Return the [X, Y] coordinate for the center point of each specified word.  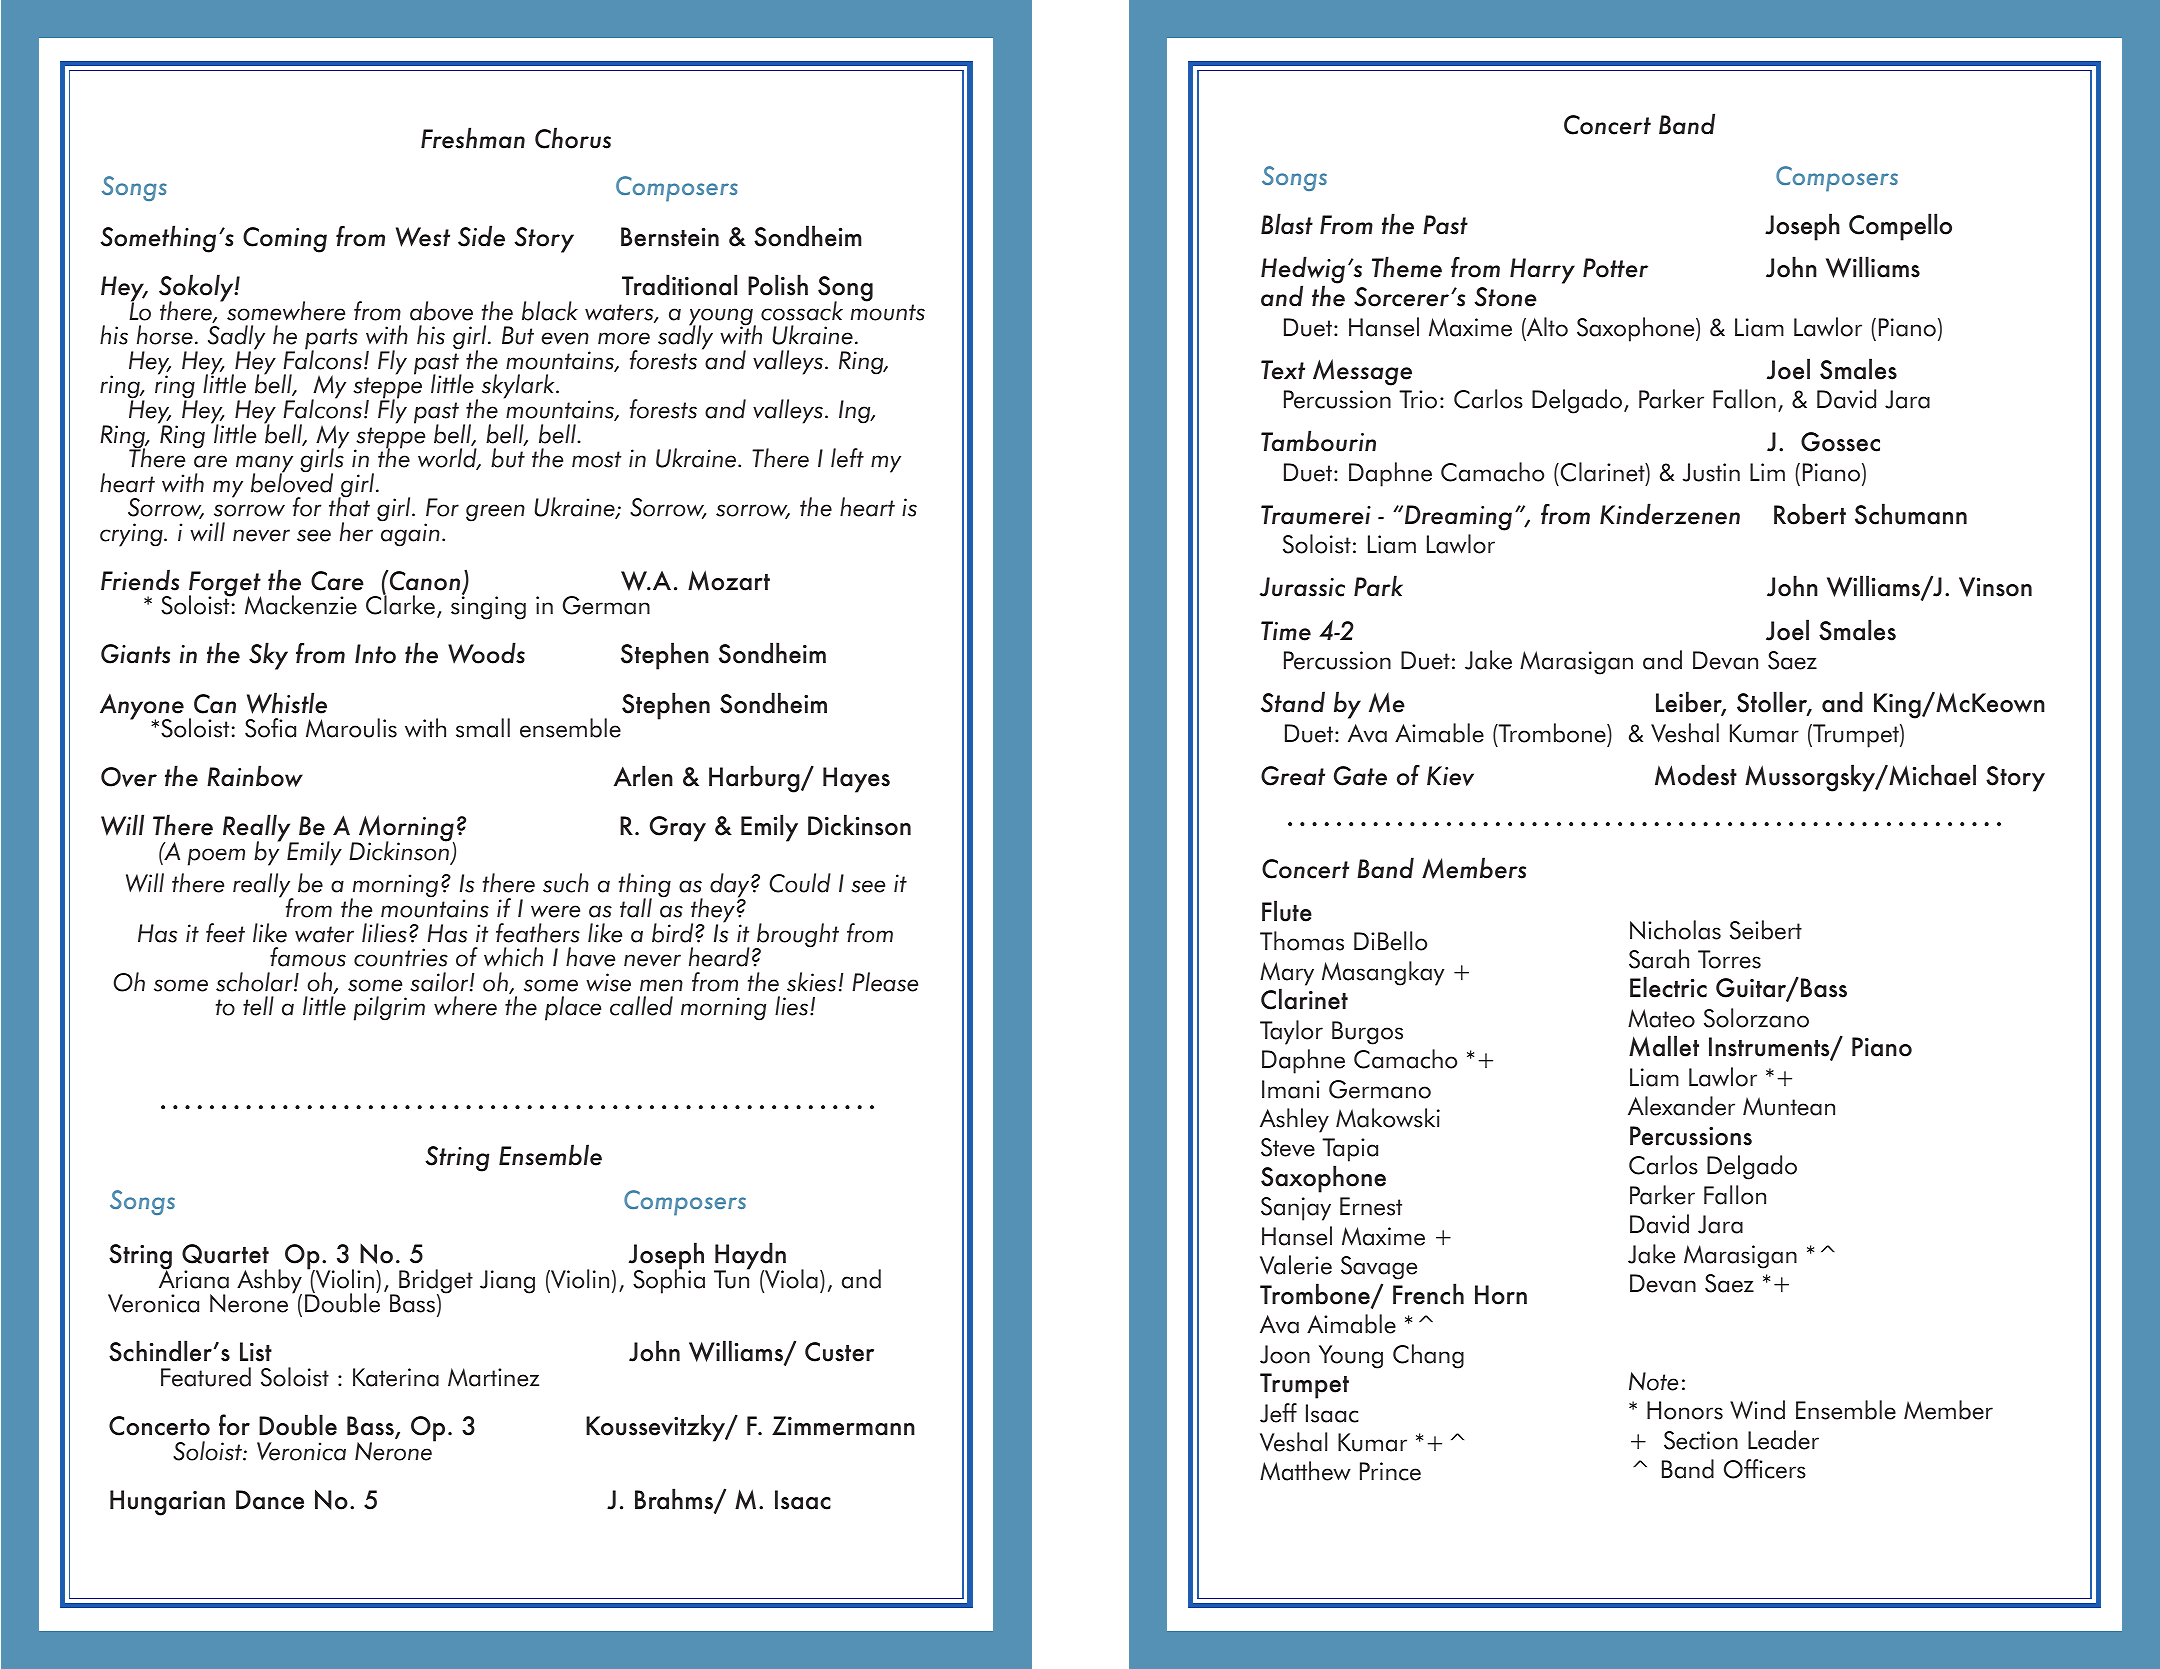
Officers [1765, 1469]
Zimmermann [843, 1426]
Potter [1615, 268]
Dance [270, 1500]
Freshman [473, 138]
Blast [1287, 224]
